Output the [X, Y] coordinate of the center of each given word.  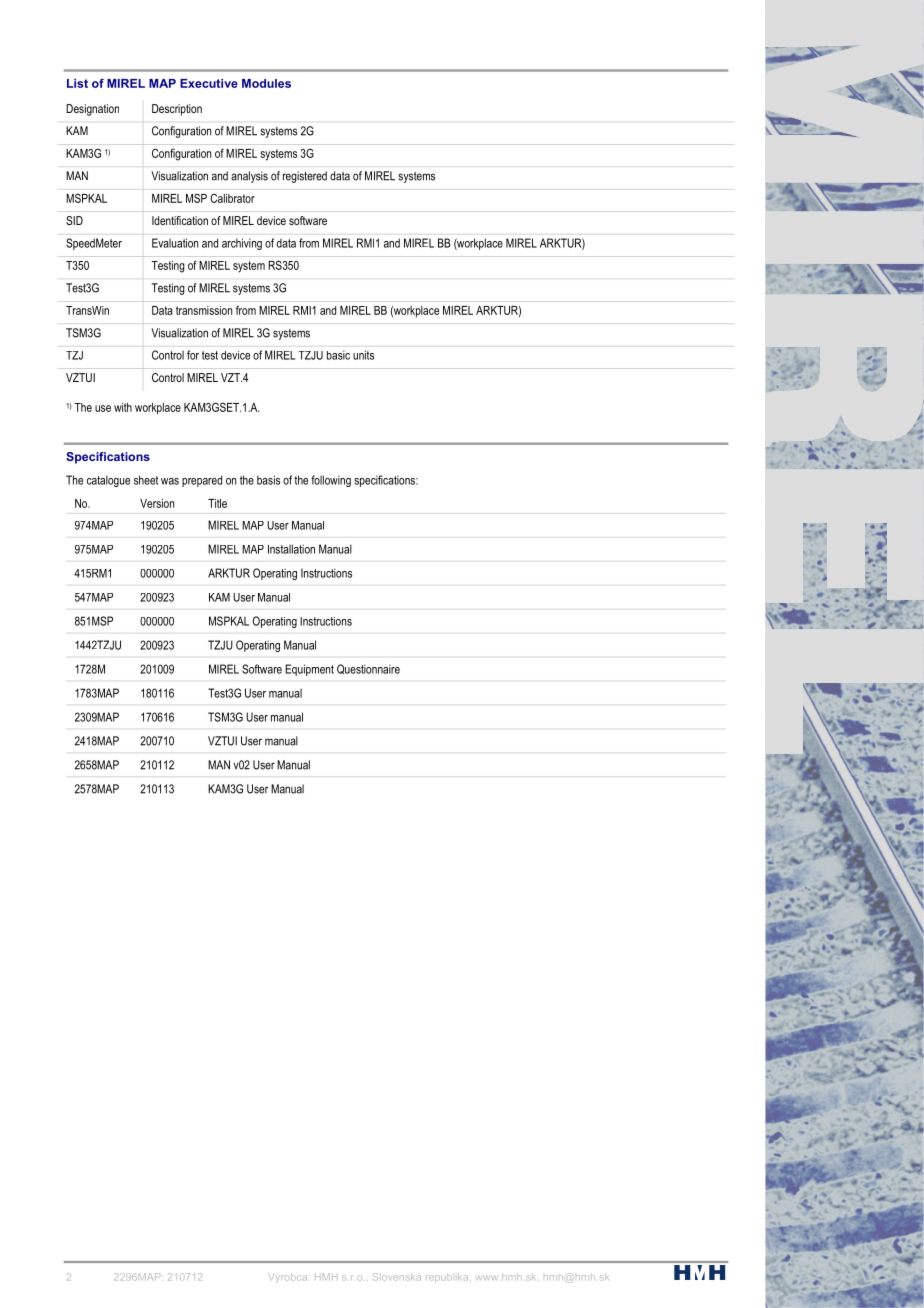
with [123, 407]
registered [305, 177]
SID [74, 220]
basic [338, 355]
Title [217, 503]
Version [157, 503]
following [331, 481]
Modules [266, 83]
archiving [242, 244]
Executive [209, 83]
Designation [92, 110]
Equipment [309, 670]
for [193, 355]
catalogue [108, 481]
